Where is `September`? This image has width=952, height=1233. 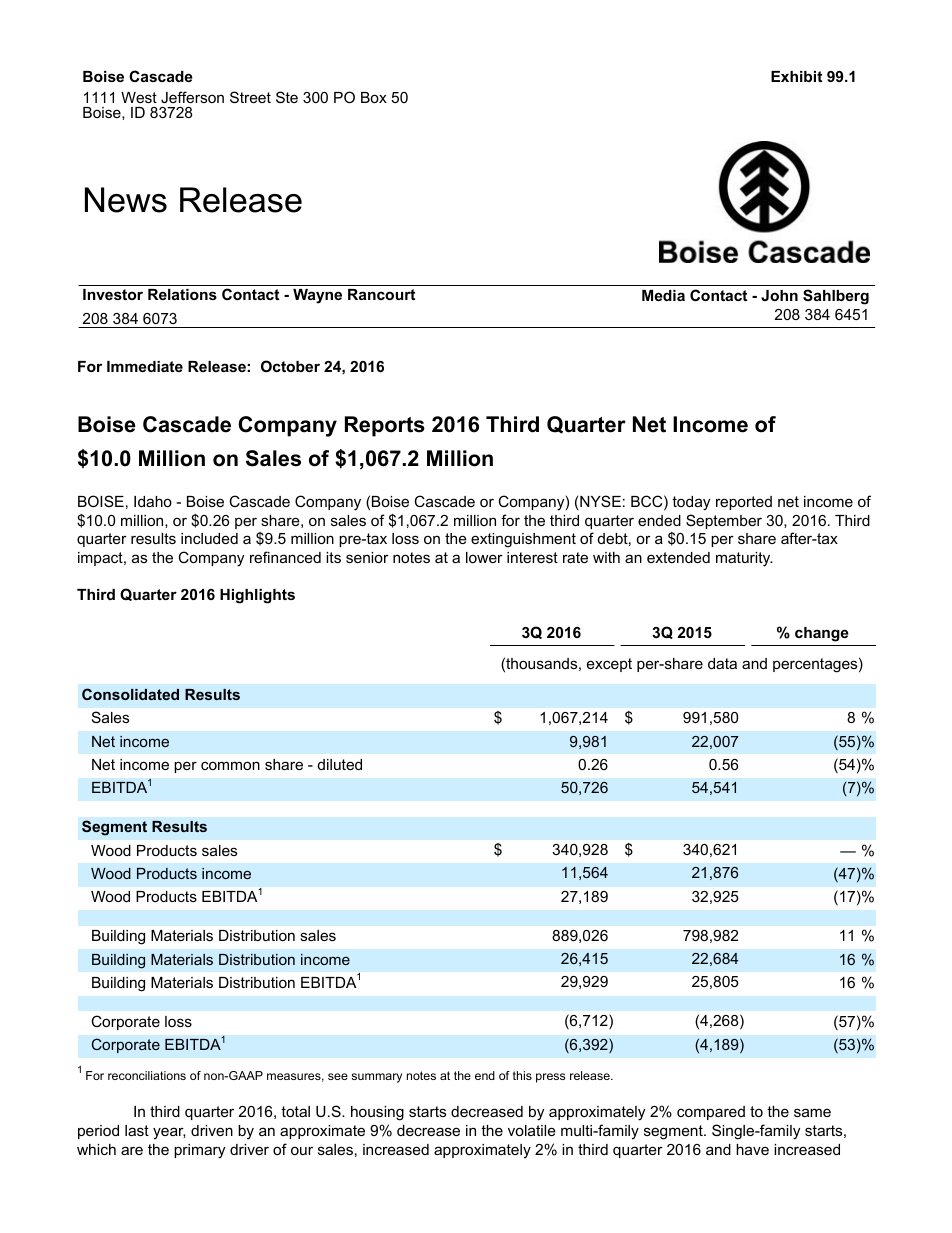 September is located at coordinates (724, 521).
